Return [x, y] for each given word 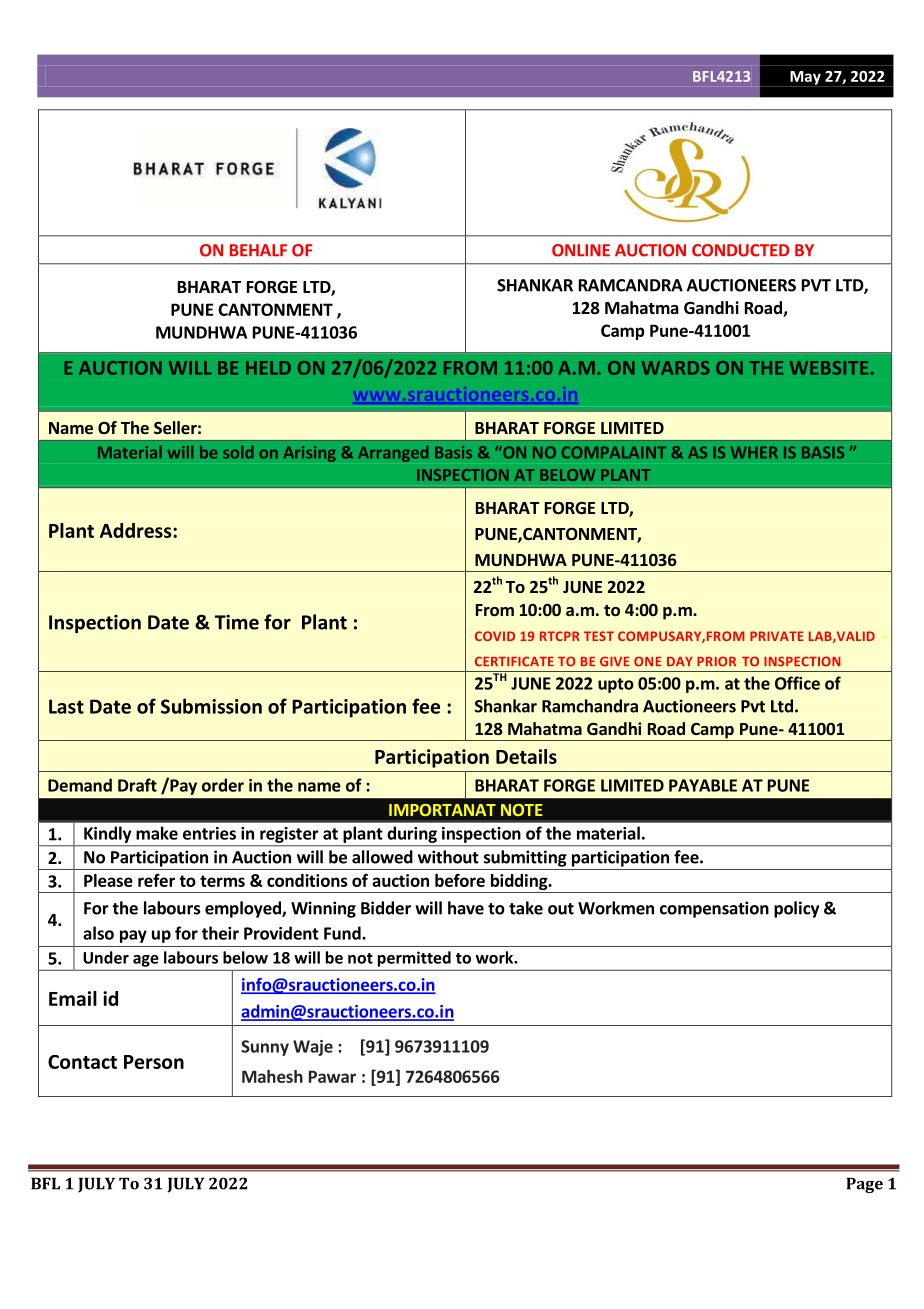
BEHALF [258, 250]
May [805, 79]
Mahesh [272, 1076]
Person [154, 1062]
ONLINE [581, 250]
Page [864, 1185]
